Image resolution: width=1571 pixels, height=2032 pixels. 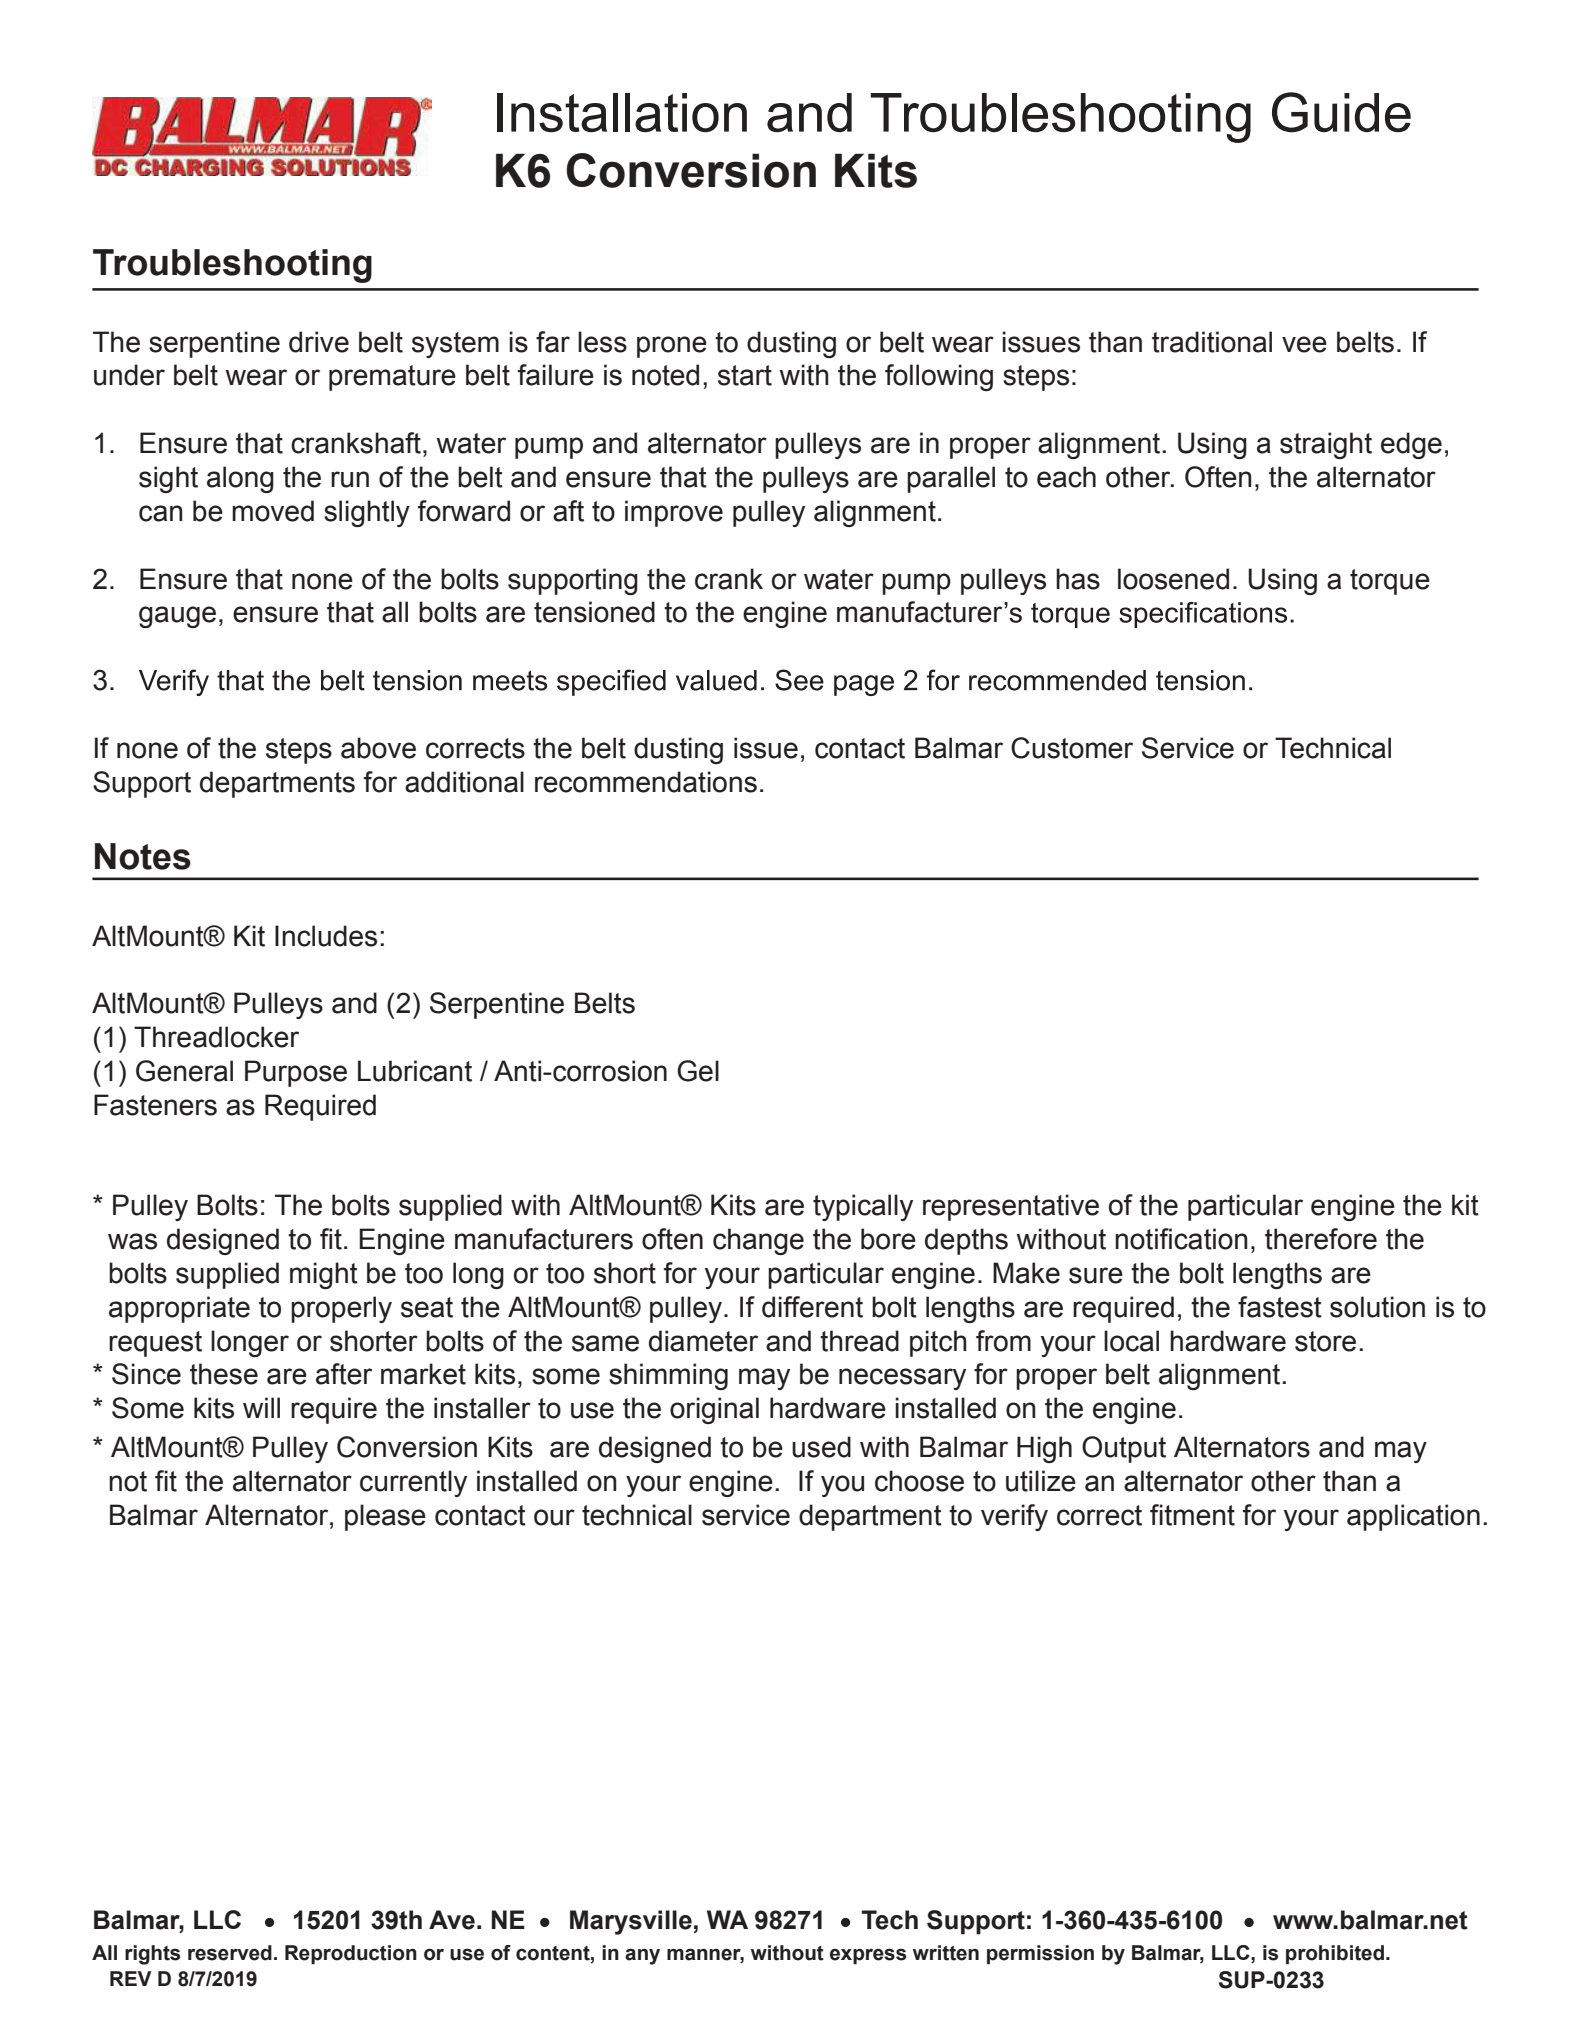 I want to click on improve, so click(x=674, y=513).
